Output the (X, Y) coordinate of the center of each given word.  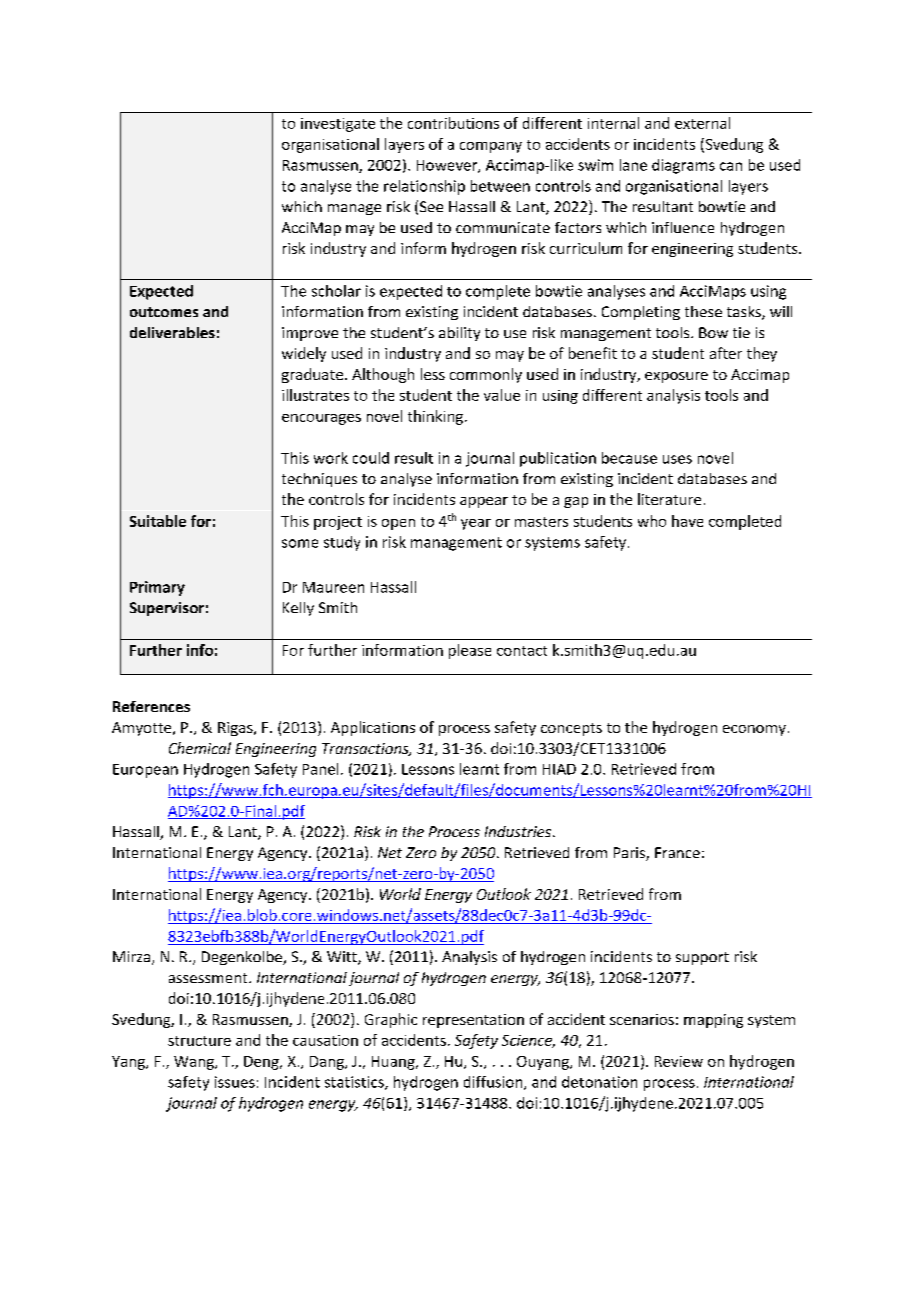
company (491, 147)
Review (679, 1061)
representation (473, 1021)
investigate (338, 125)
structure (199, 1041)
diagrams (683, 166)
